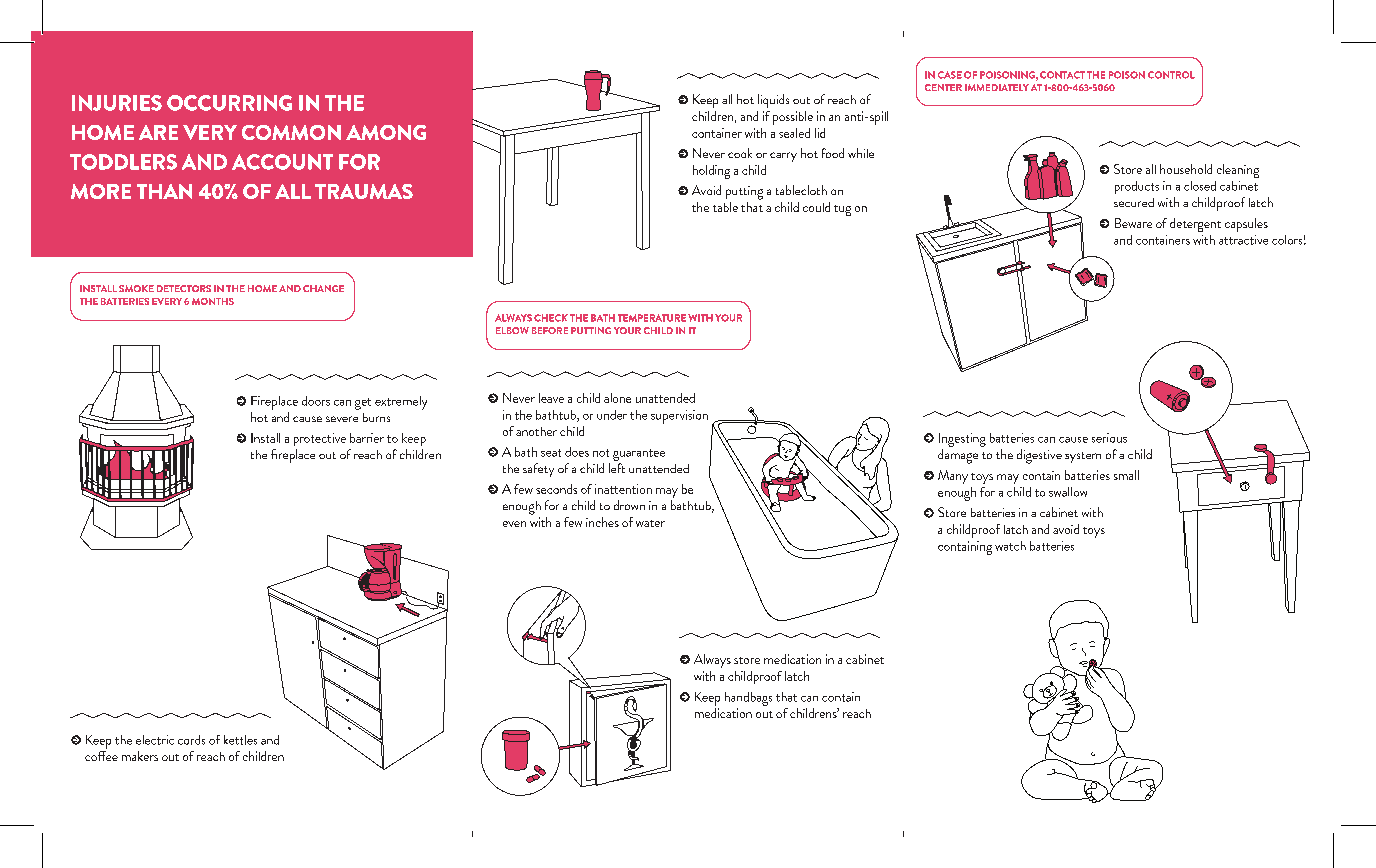  I want to click on handbags, so click(748, 699).
